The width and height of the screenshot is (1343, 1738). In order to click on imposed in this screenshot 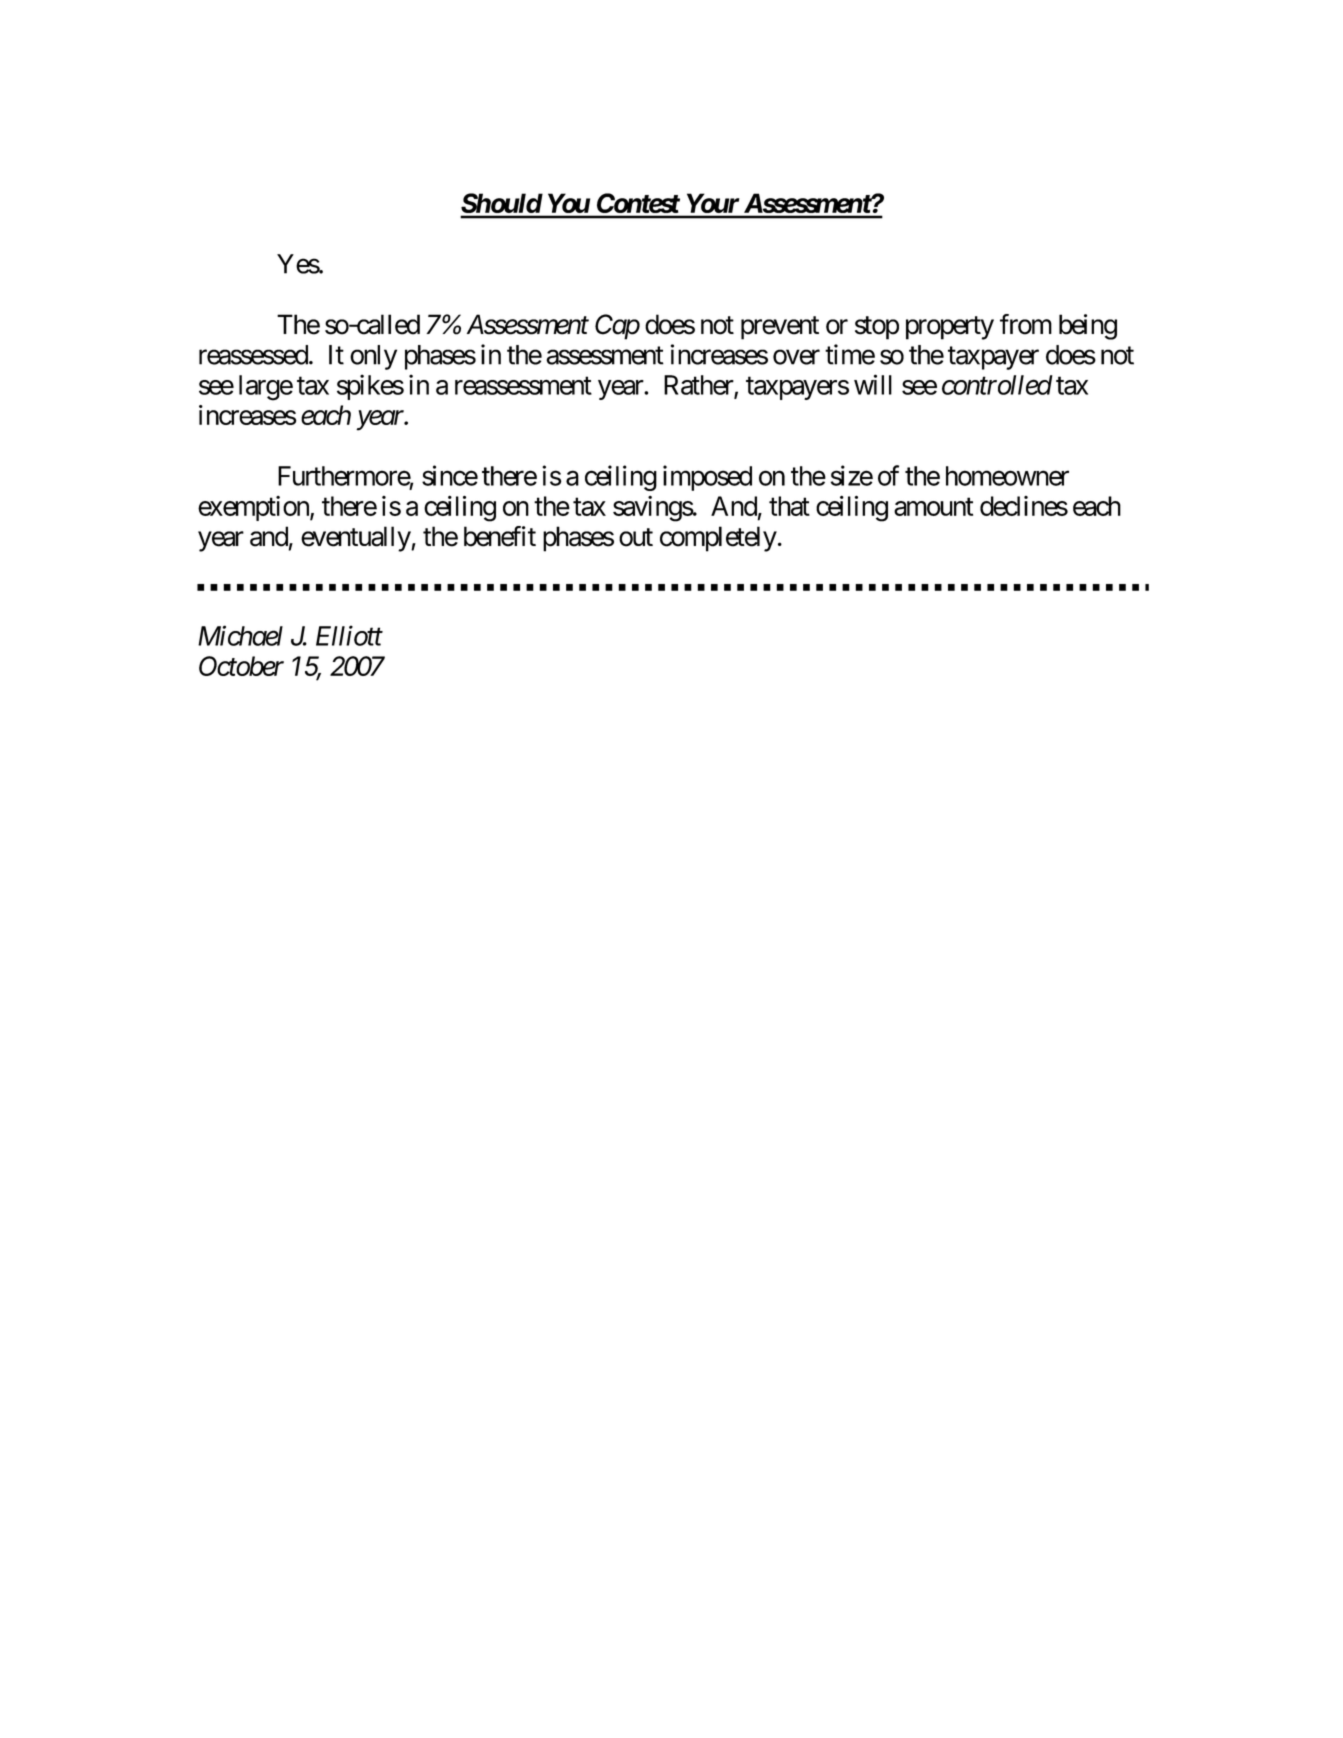, I will do `click(707, 478)`.
